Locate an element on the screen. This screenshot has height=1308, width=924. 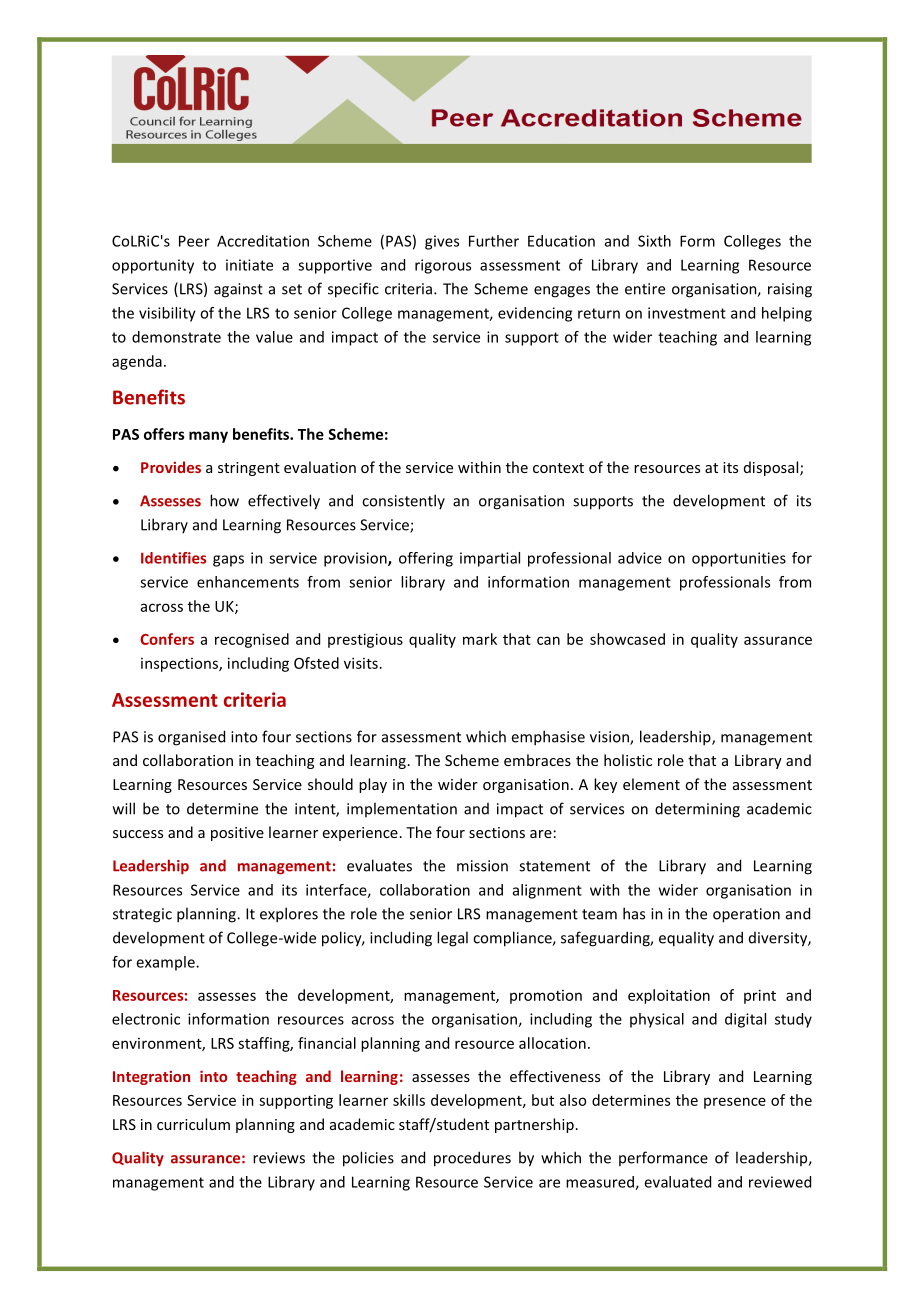
Provides is located at coordinates (171, 467).
